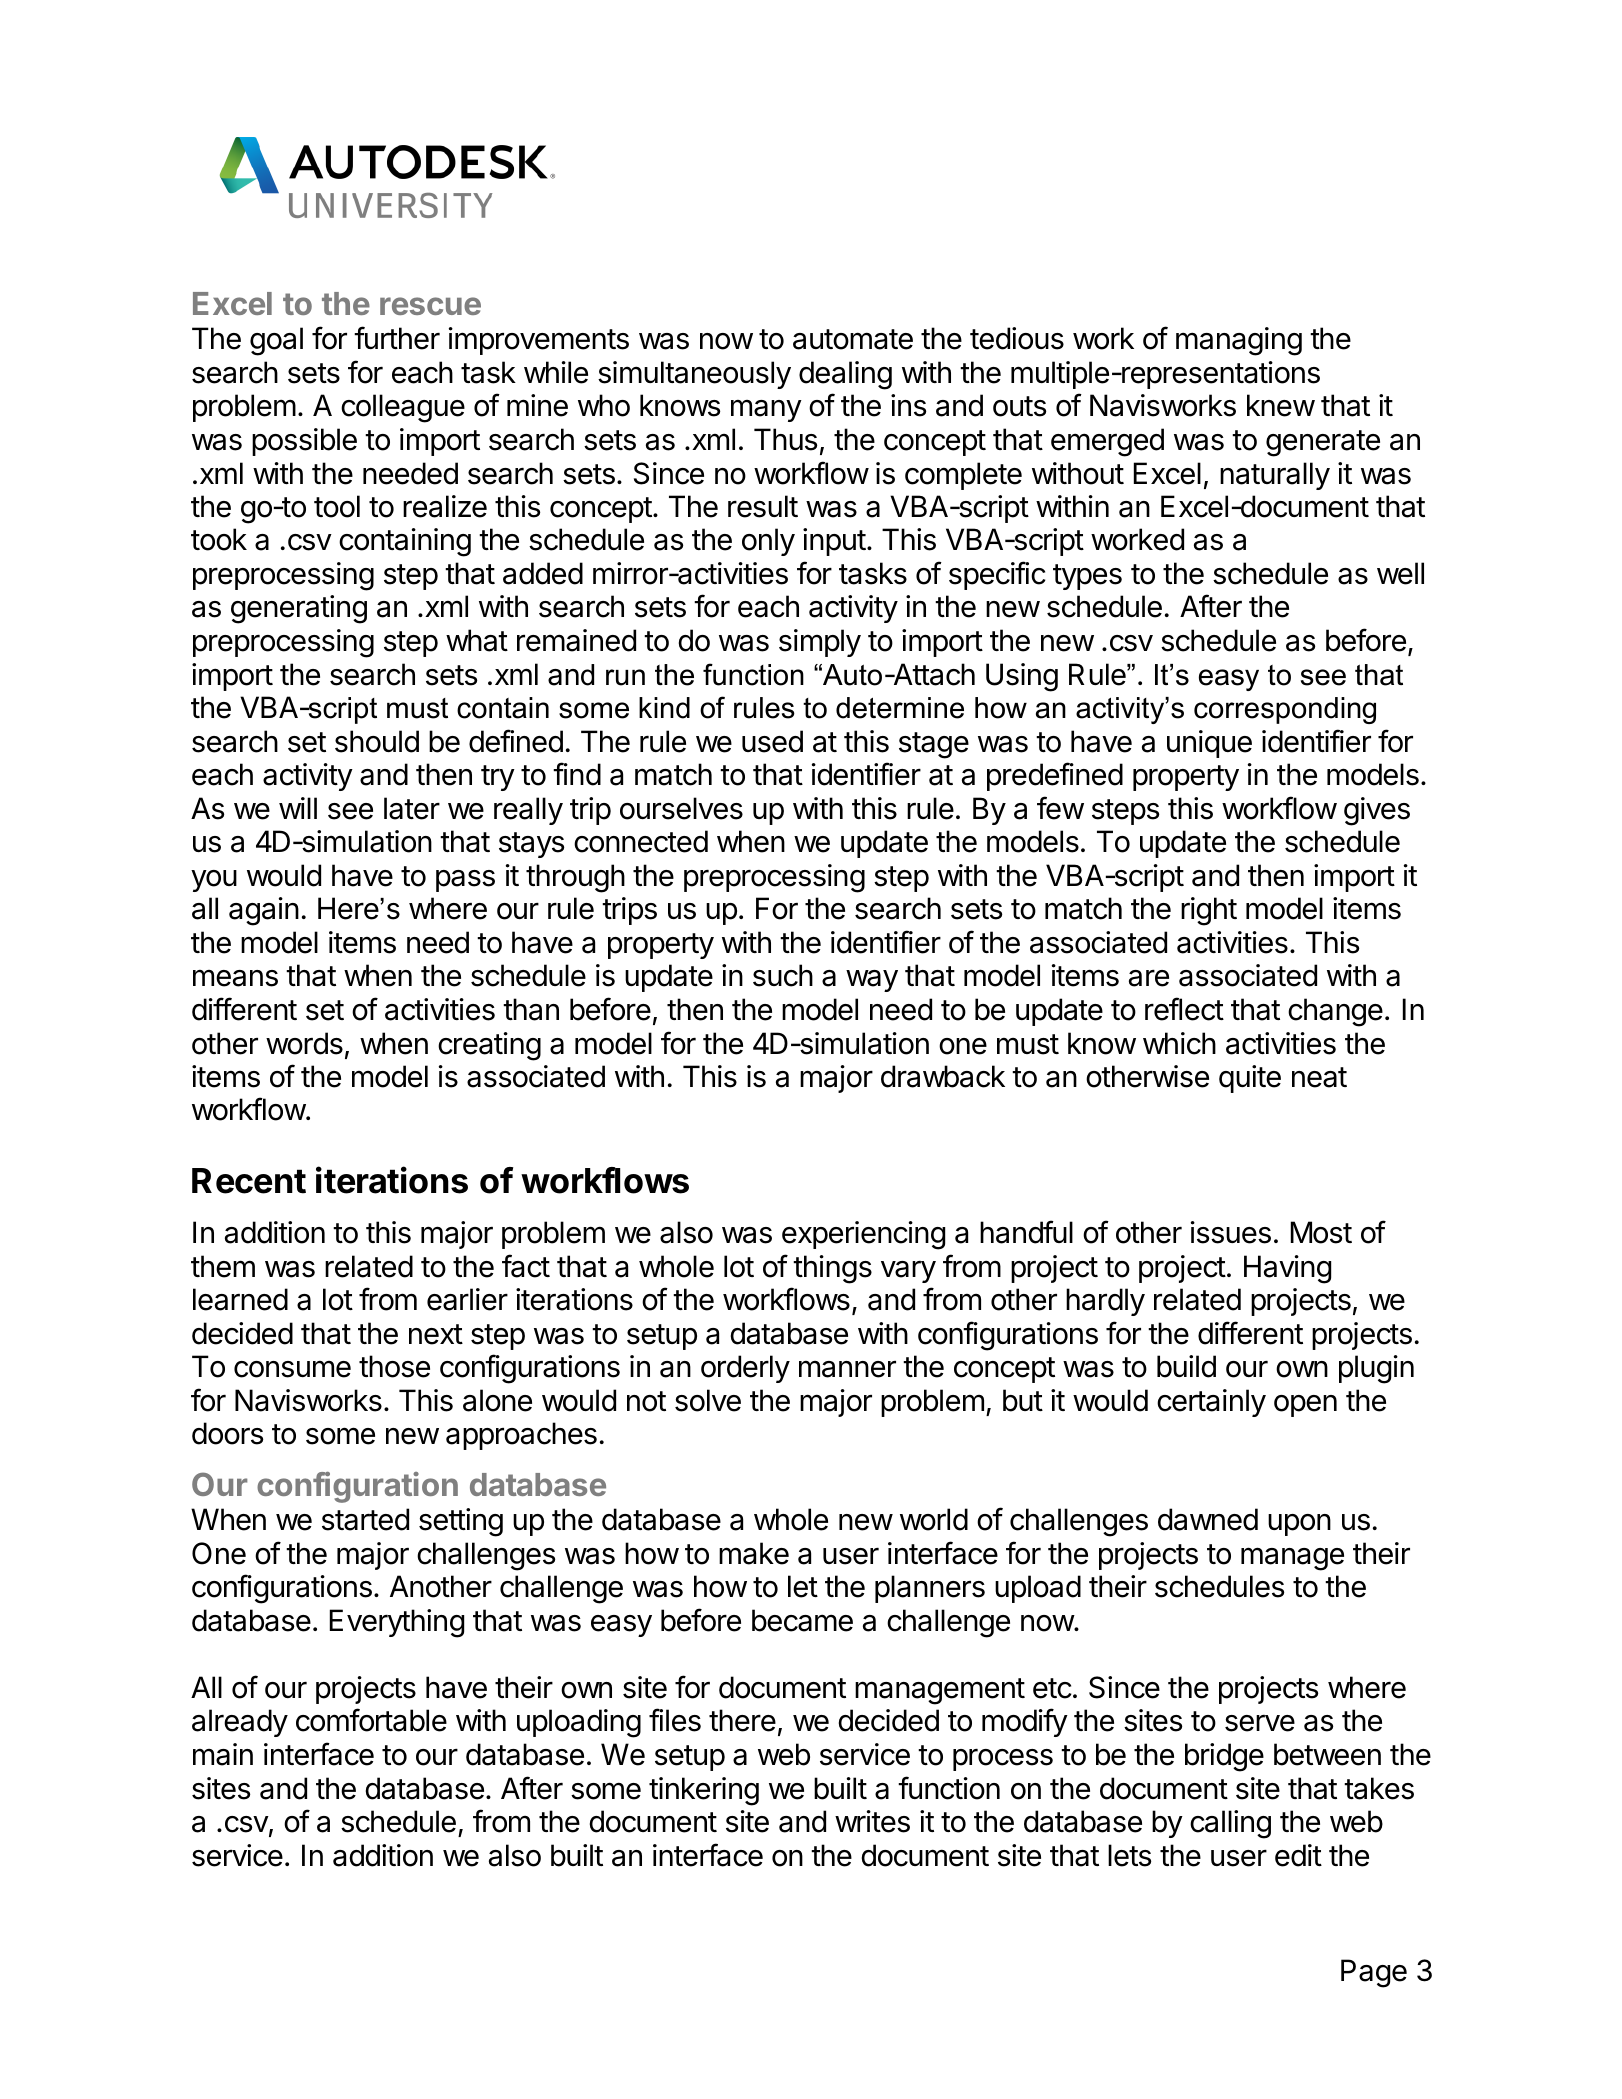  What do you see at coordinates (1298, 1855) in the image?
I see `edit` at bounding box center [1298, 1855].
